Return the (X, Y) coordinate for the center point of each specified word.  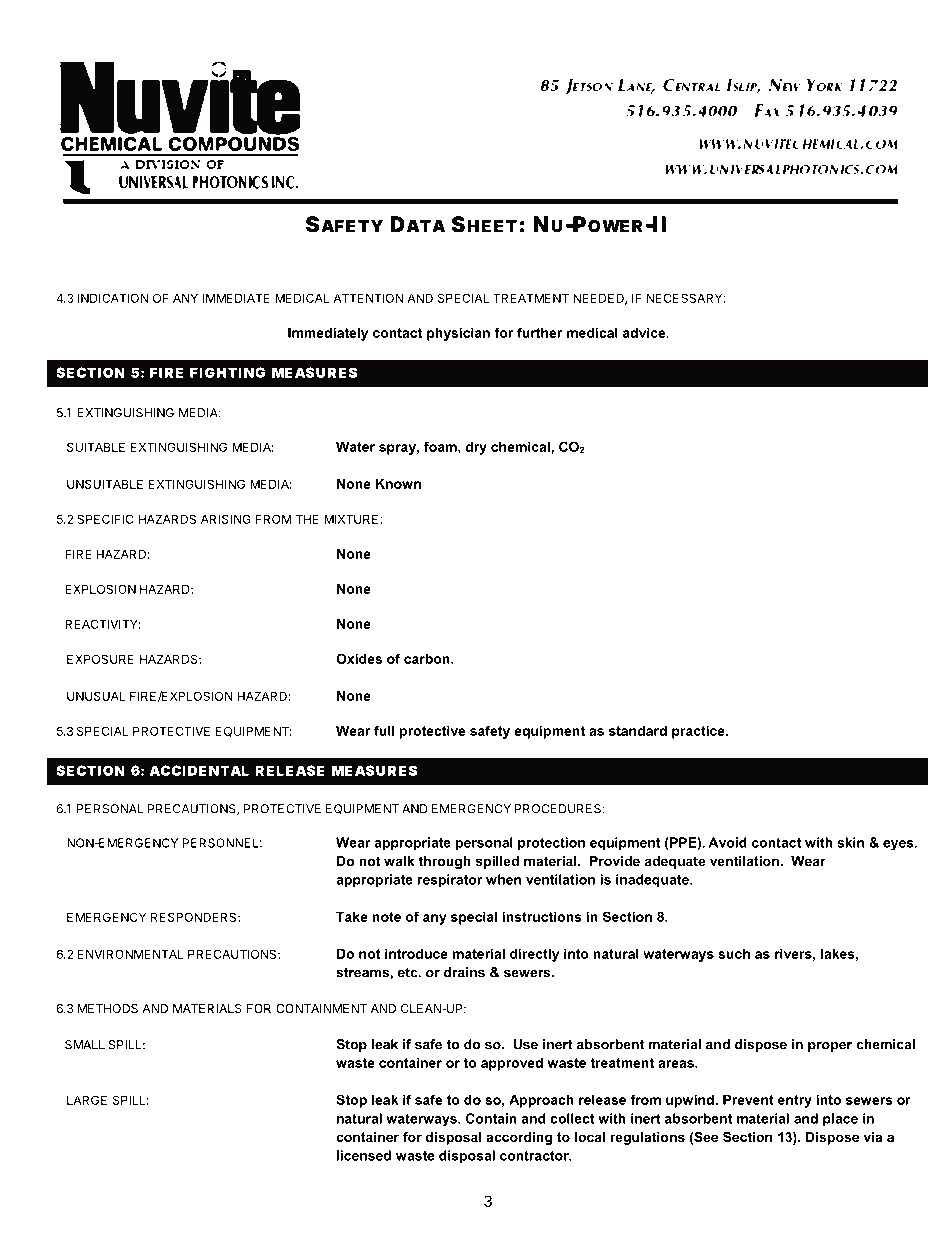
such (734, 953)
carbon (428, 658)
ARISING (226, 519)
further (539, 332)
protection (551, 844)
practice (699, 732)
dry (476, 448)
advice (645, 332)
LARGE (87, 1100)
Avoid (728, 842)
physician (458, 334)
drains (464, 972)
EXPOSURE (100, 659)
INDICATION (113, 298)
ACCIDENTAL (199, 770)
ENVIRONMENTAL (131, 954)
